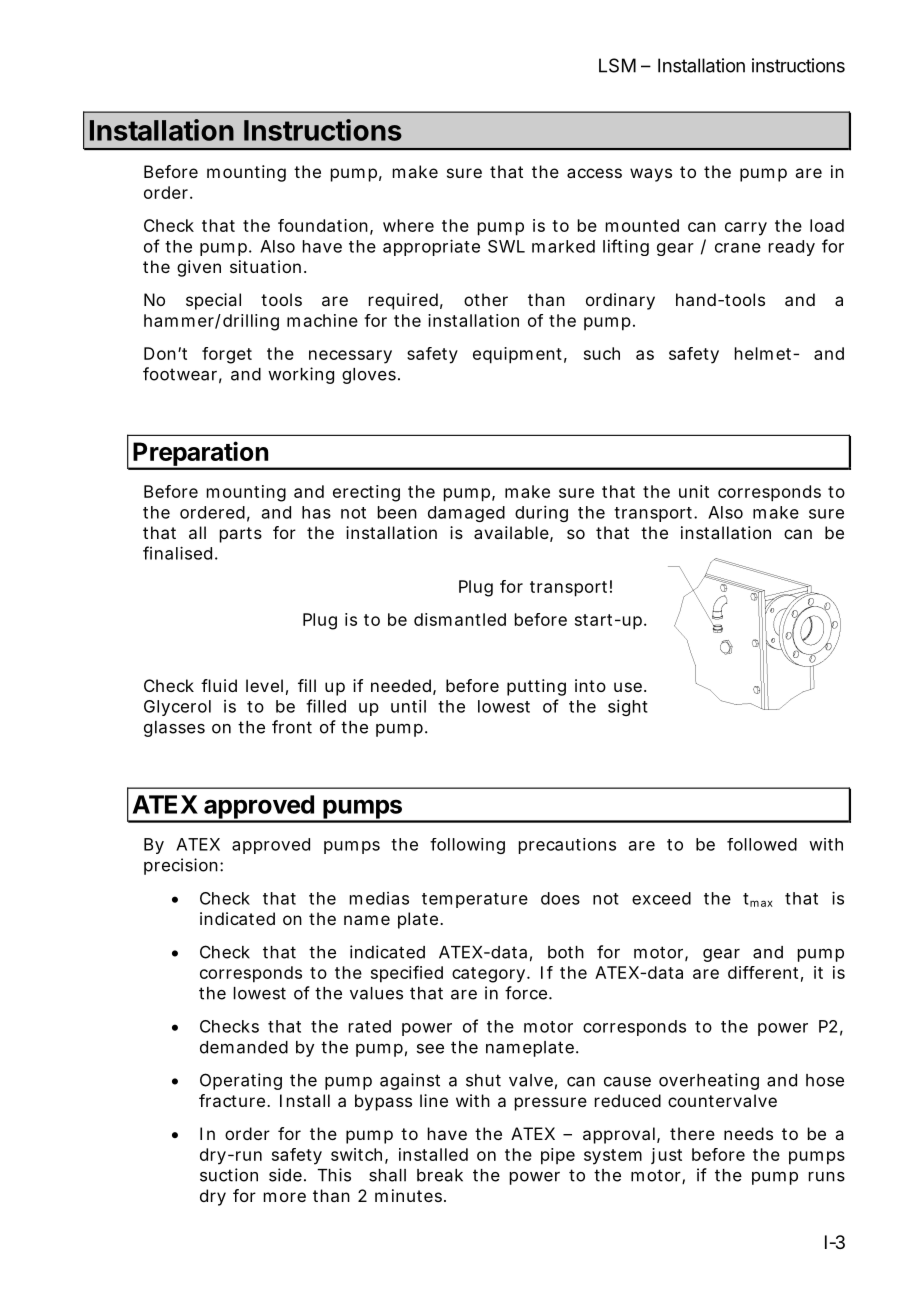 Image resolution: width=924 pixels, height=1308 pixels. What do you see at coordinates (316, 512) in the screenshot?
I see `has` at bounding box center [316, 512].
